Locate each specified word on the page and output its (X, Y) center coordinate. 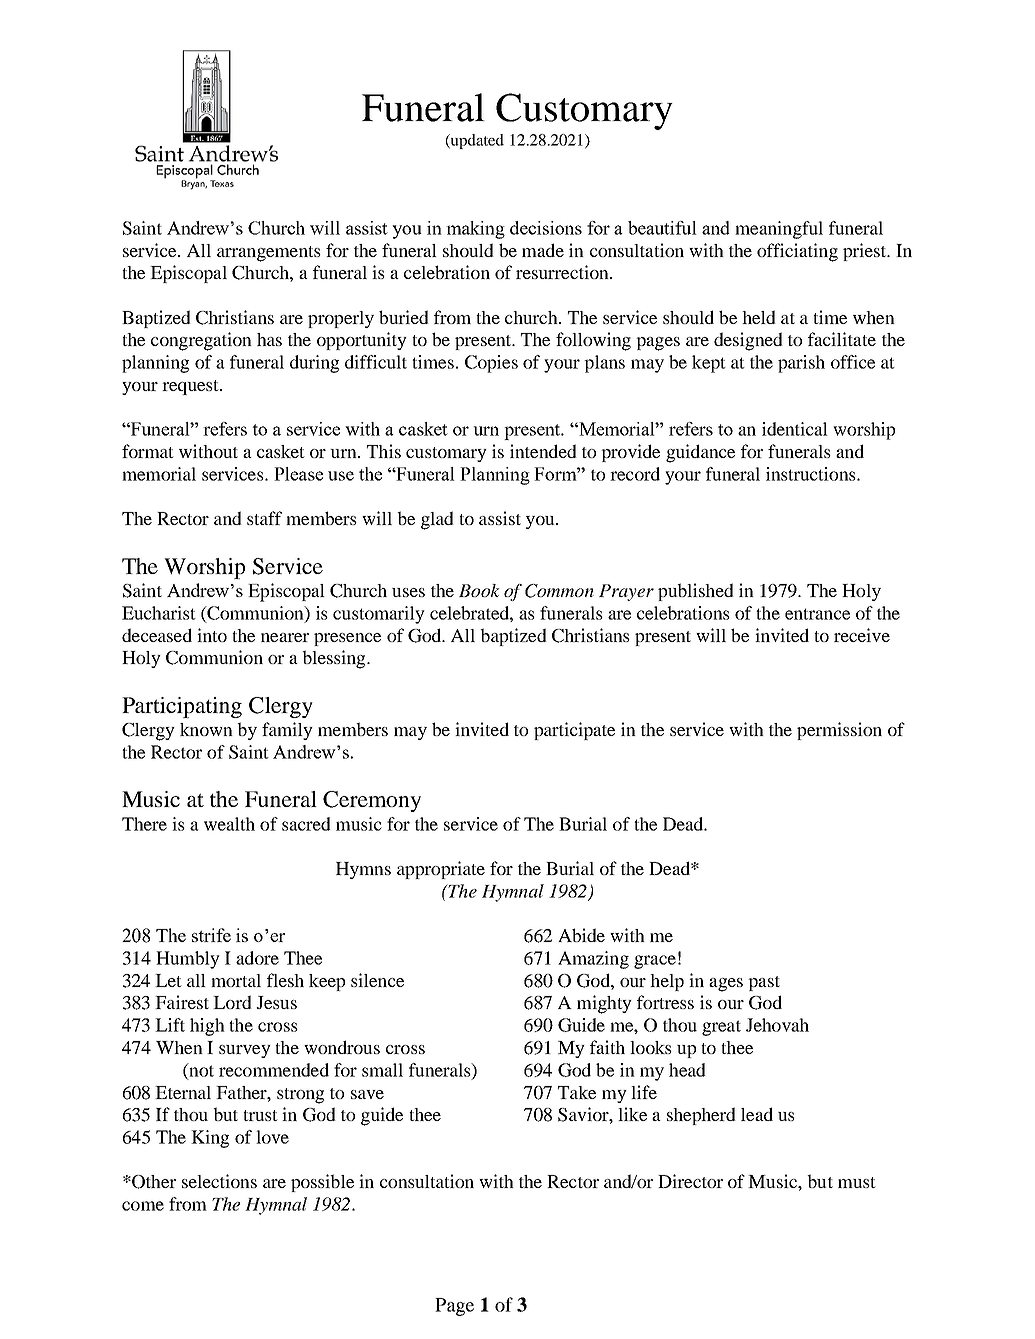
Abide (581, 935)
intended (543, 451)
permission (839, 731)
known (206, 729)
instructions (812, 474)
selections (219, 1181)
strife (211, 935)
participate (574, 731)
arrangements (269, 254)
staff (264, 518)
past (764, 983)
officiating (797, 252)
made (543, 250)
